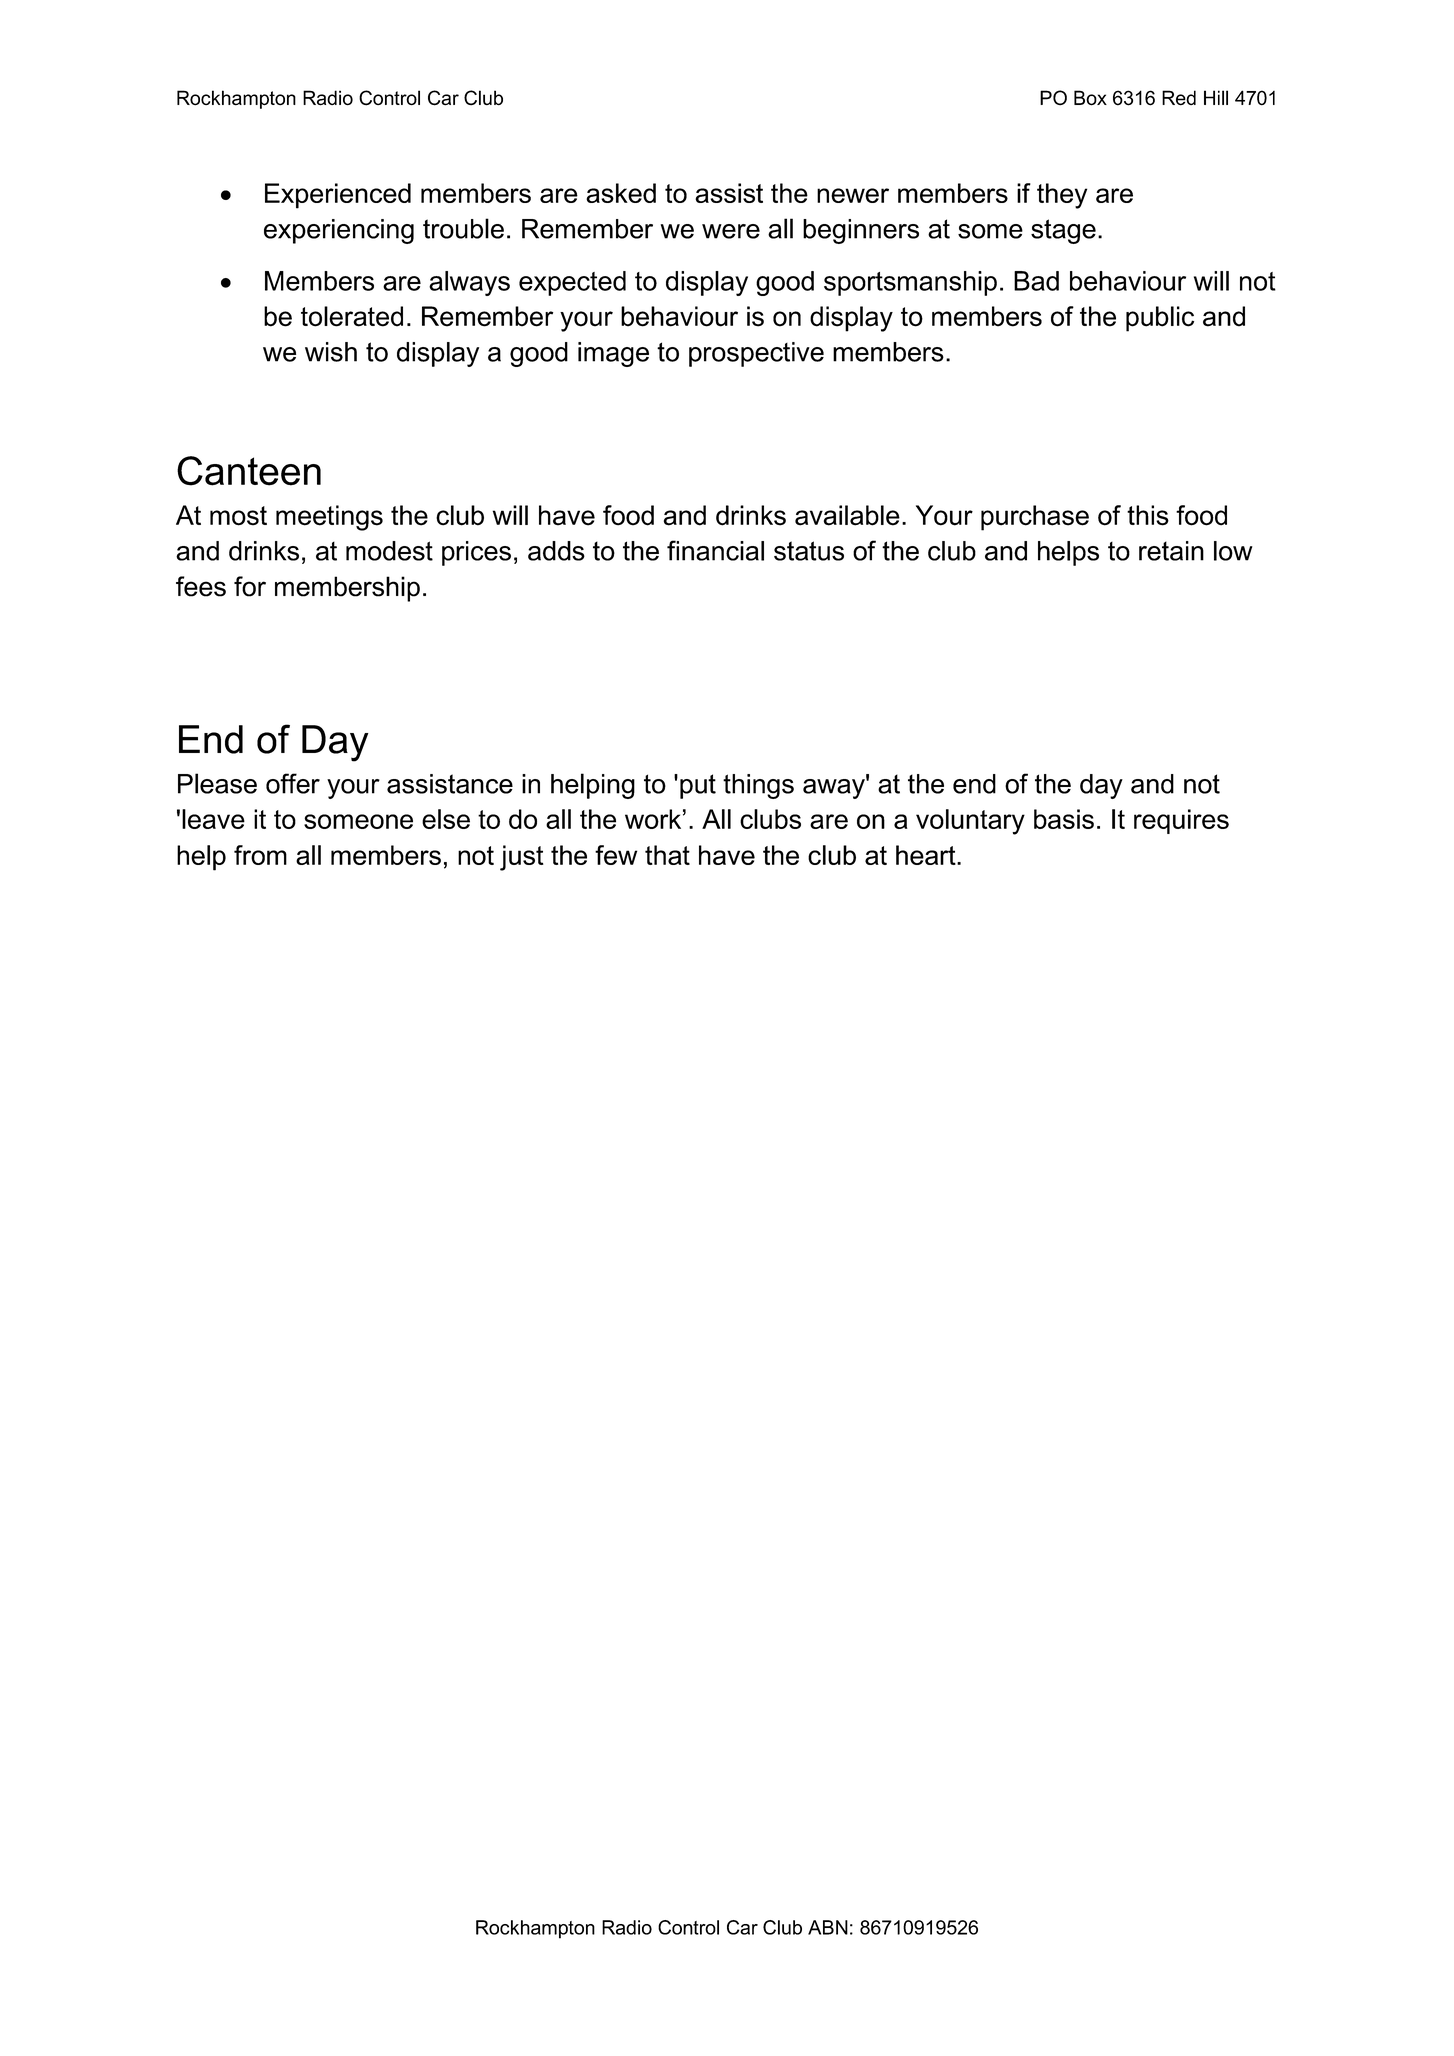 This screenshot has height=2056, width=1454. I want to click on Experienced, so click(338, 196).
